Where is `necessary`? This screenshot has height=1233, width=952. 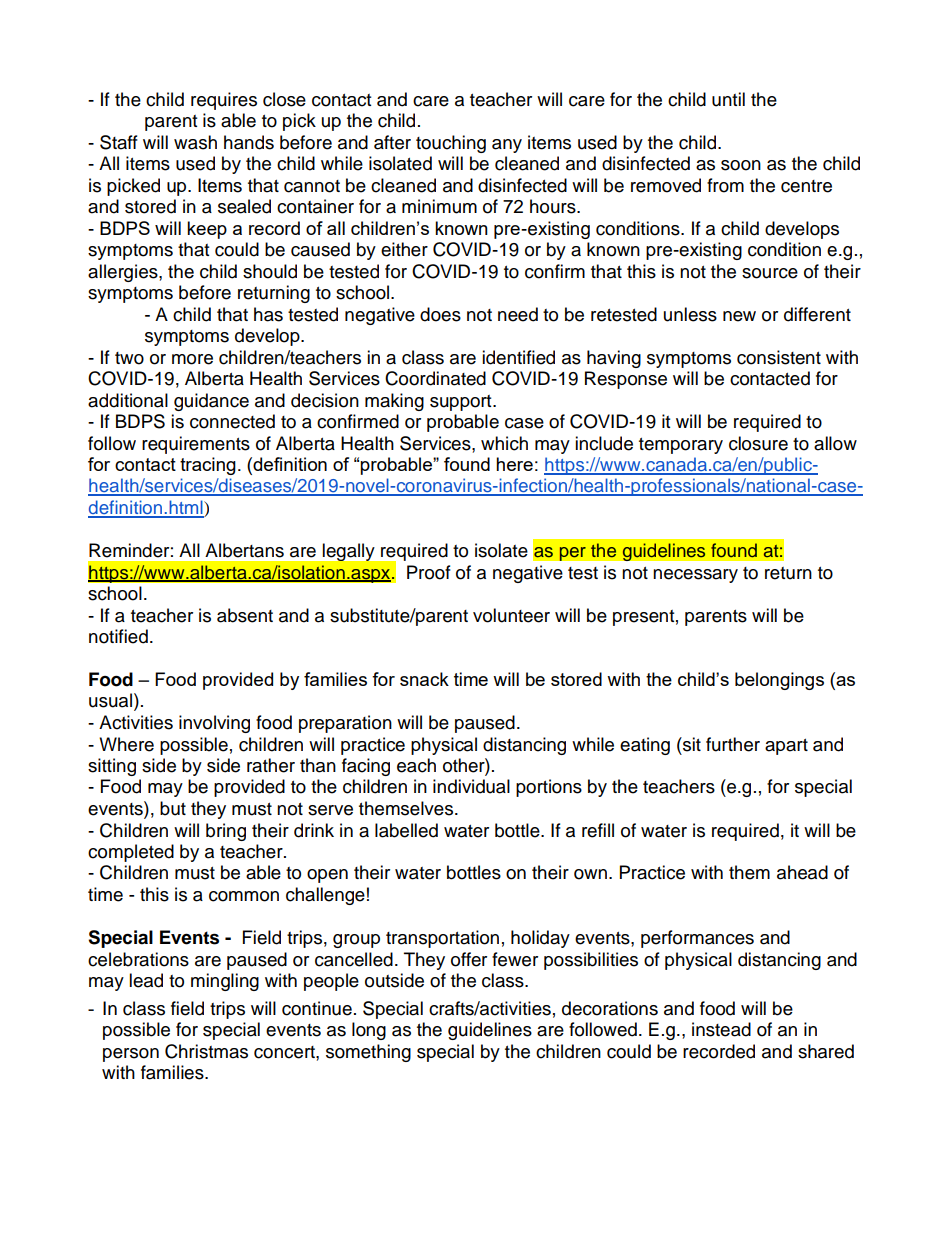
necessary is located at coordinates (695, 576).
